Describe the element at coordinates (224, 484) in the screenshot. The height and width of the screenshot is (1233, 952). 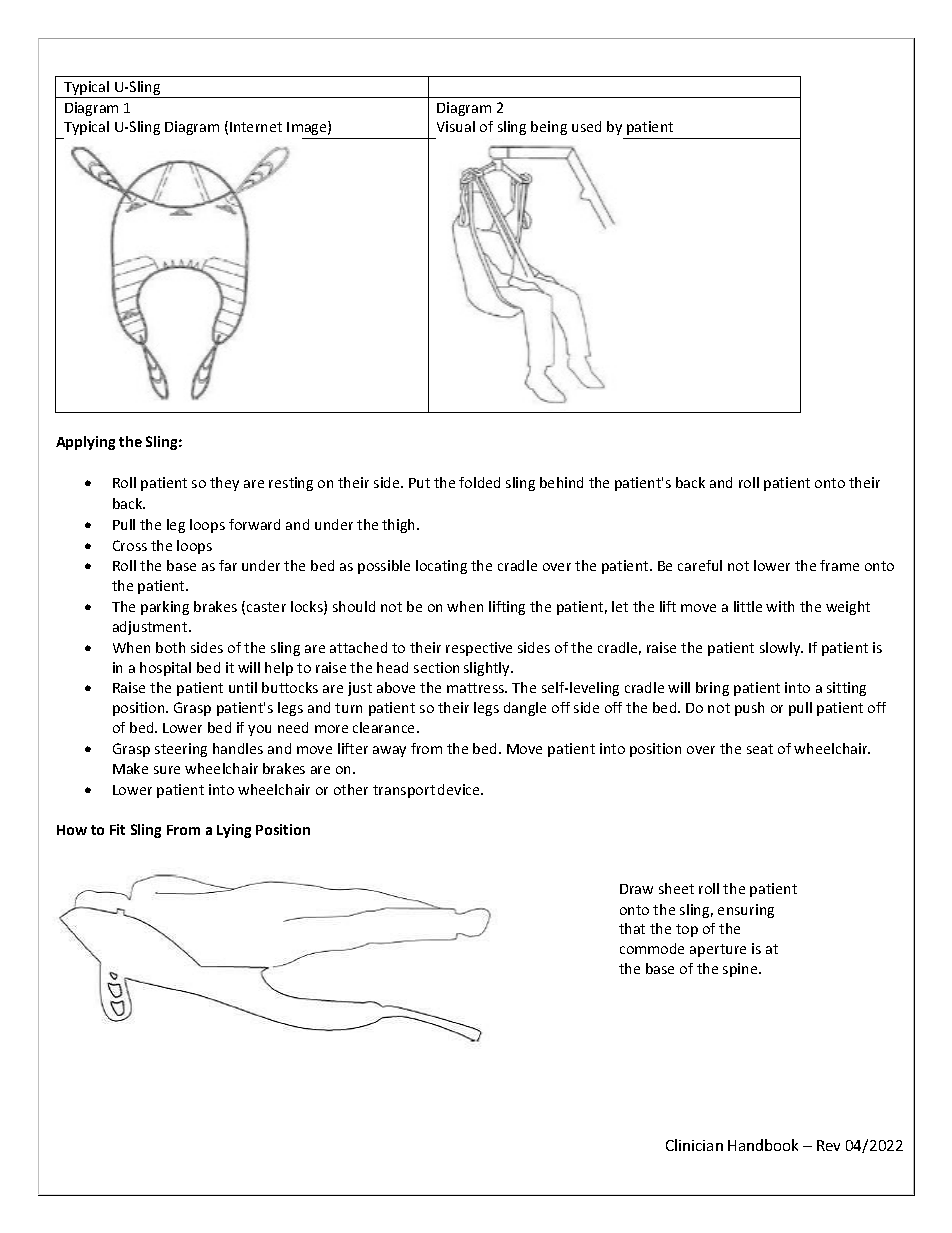
I see `they` at that location.
